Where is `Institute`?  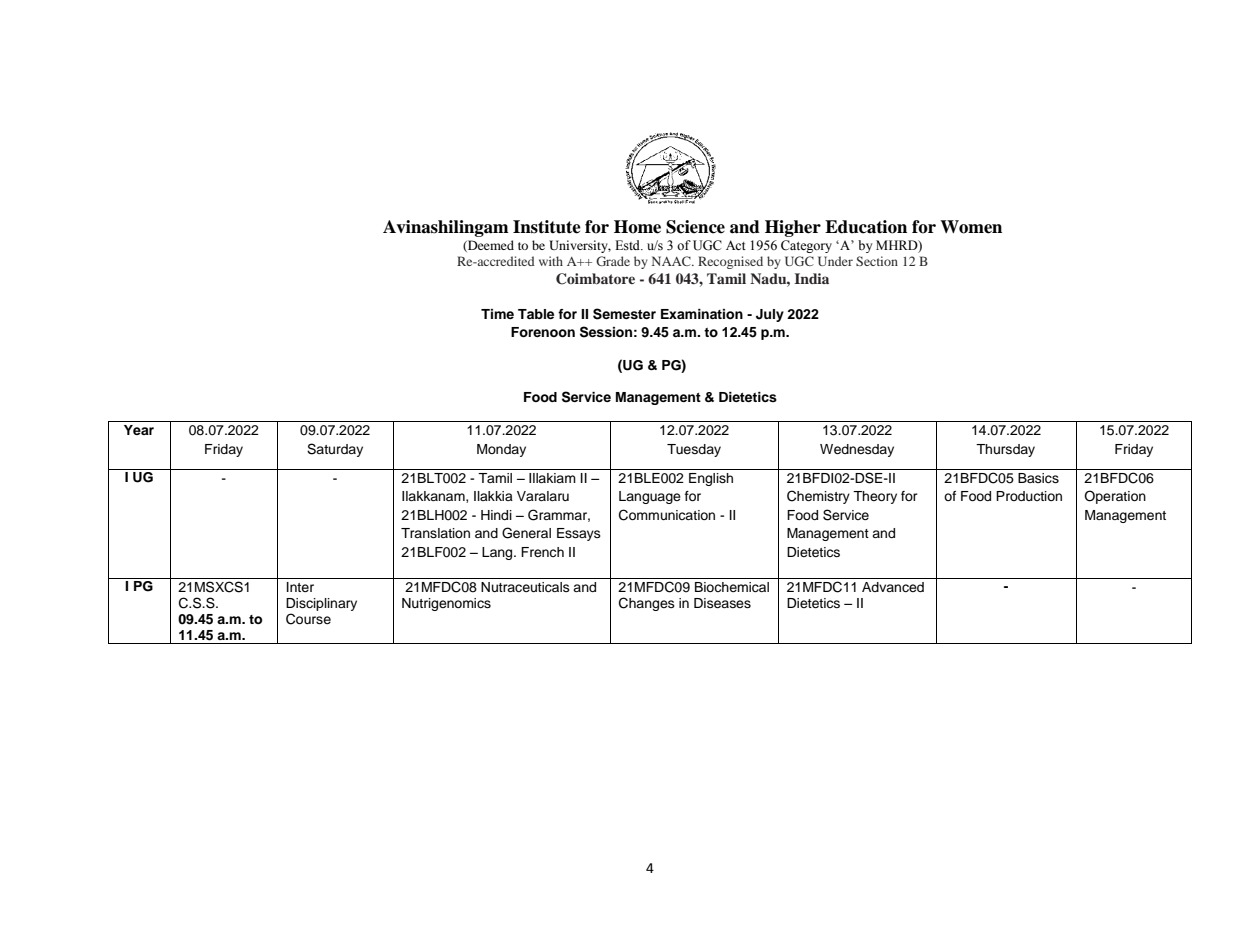 Institute is located at coordinates (547, 227).
